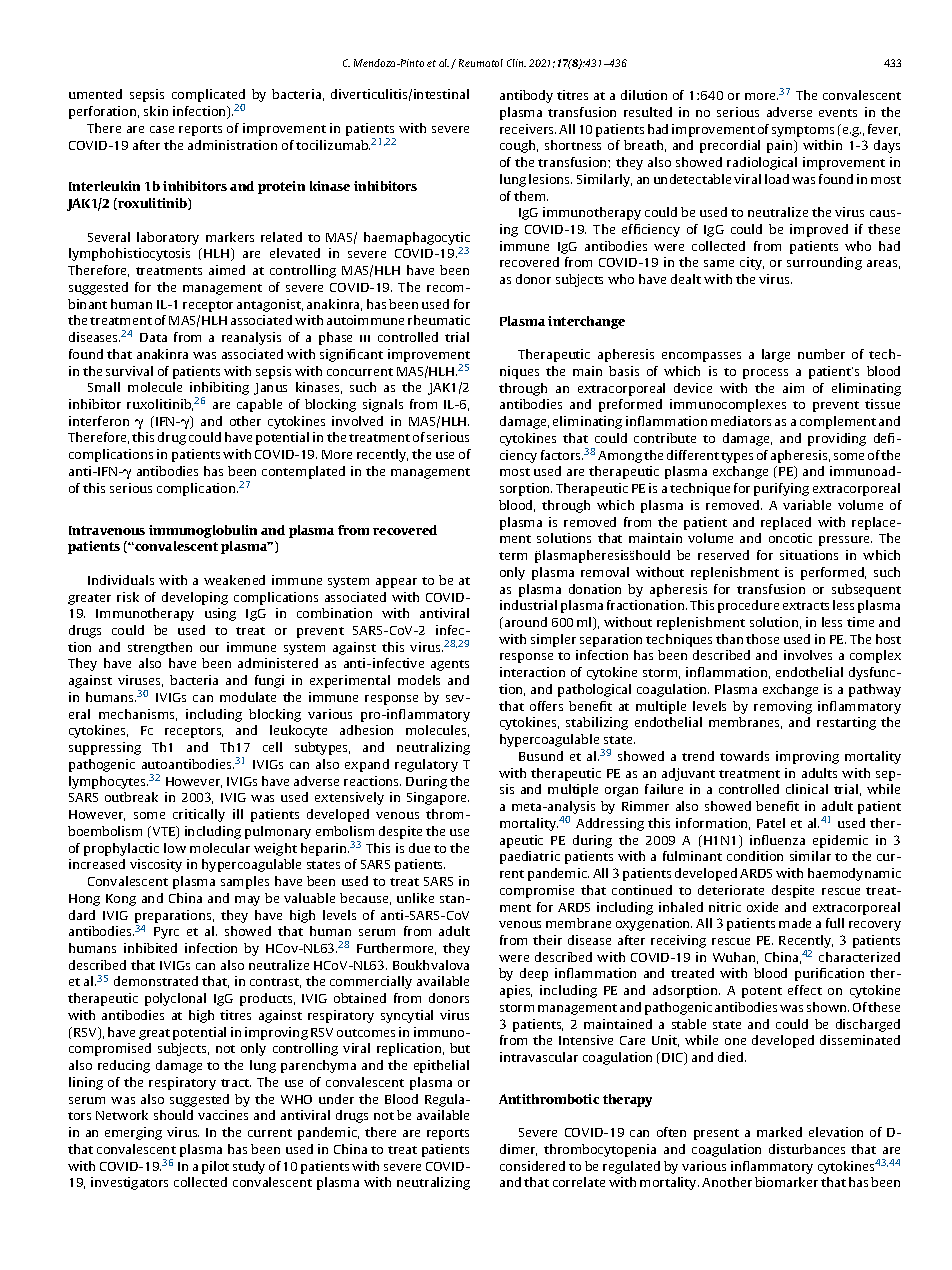  I want to click on symptoms, so click(803, 131).
